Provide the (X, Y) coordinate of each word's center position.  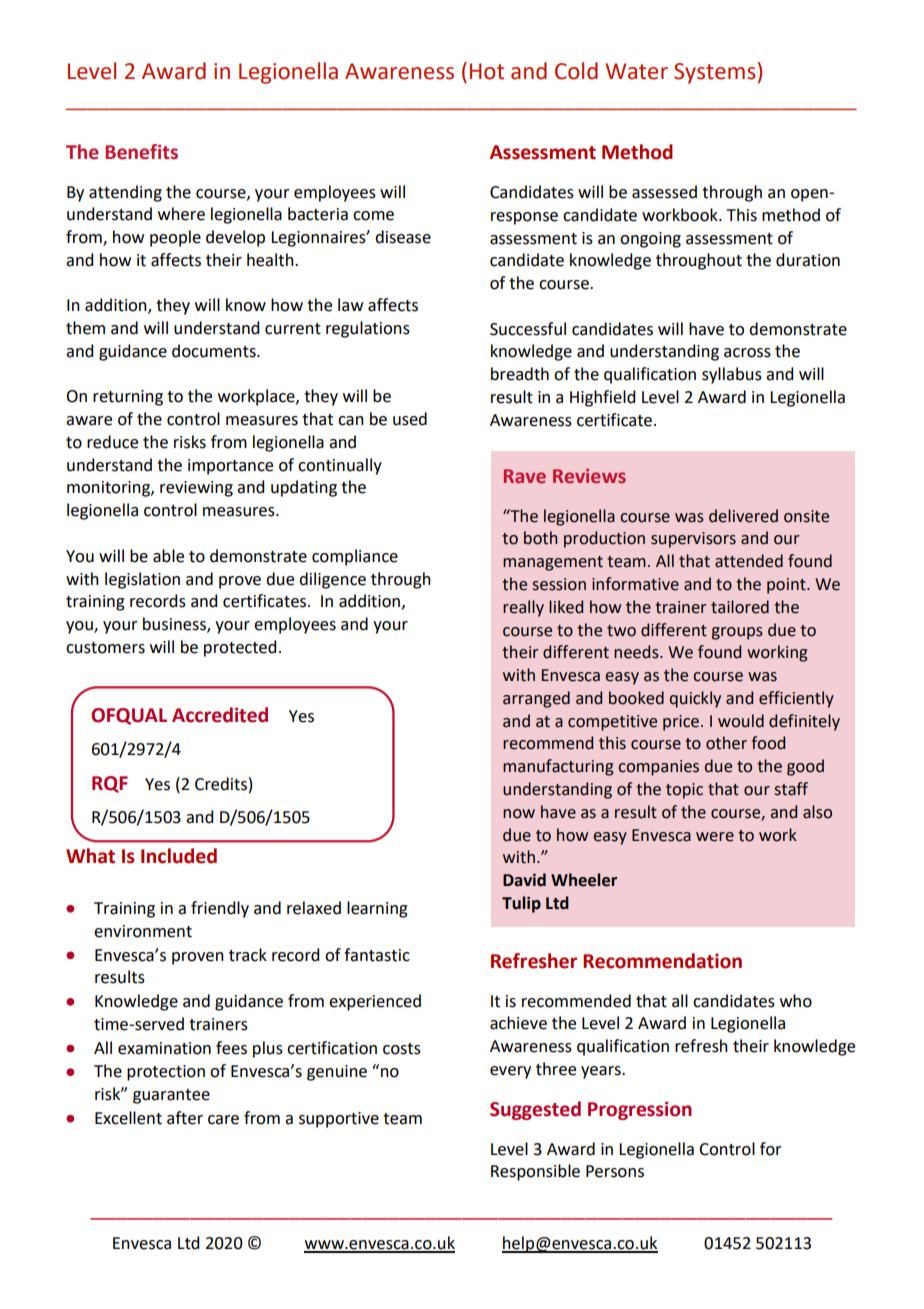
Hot (487, 71)
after (185, 1118)
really (523, 608)
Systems (714, 73)
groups (737, 633)
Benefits (141, 152)
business (175, 625)
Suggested (535, 1110)
